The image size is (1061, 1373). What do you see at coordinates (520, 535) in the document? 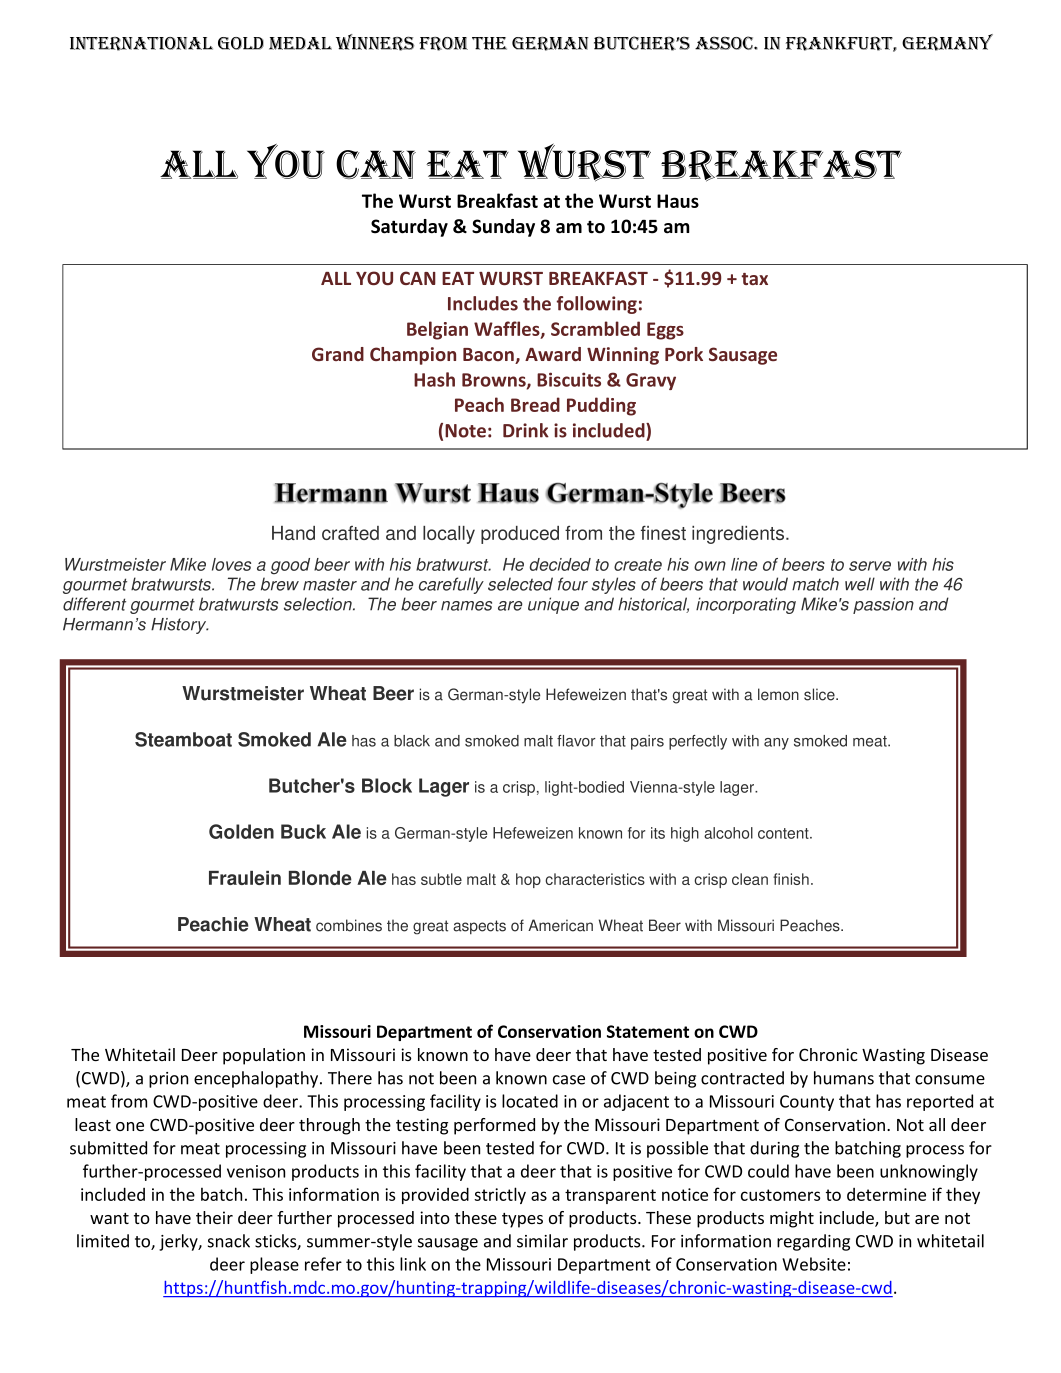
I see `produced` at bounding box center [520, 535].
